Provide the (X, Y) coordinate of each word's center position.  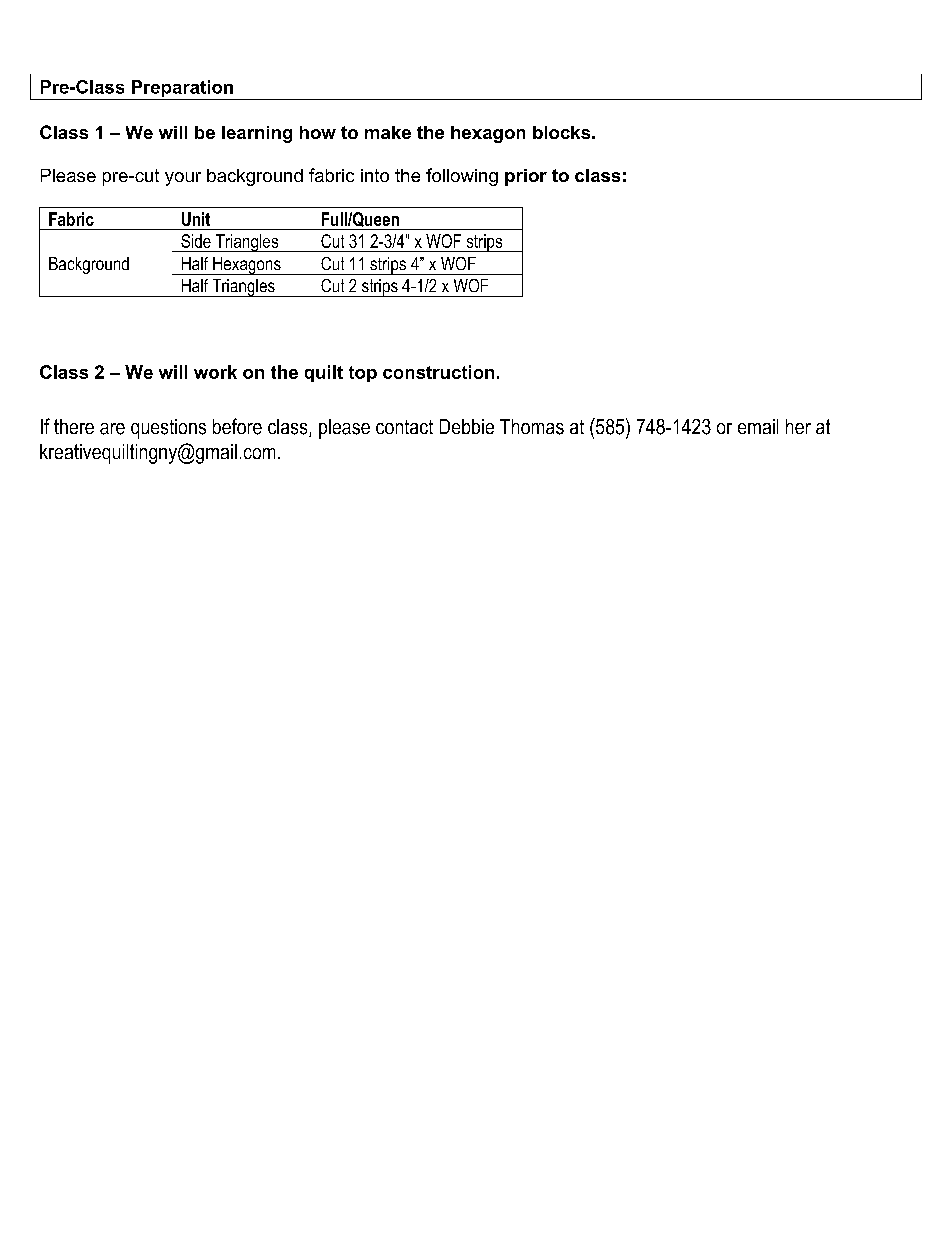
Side (196, 241)
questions (168, 429)
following (462, 177)
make (388, 132)
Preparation (182, 90)
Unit (196, 219)
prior (526, 177)
